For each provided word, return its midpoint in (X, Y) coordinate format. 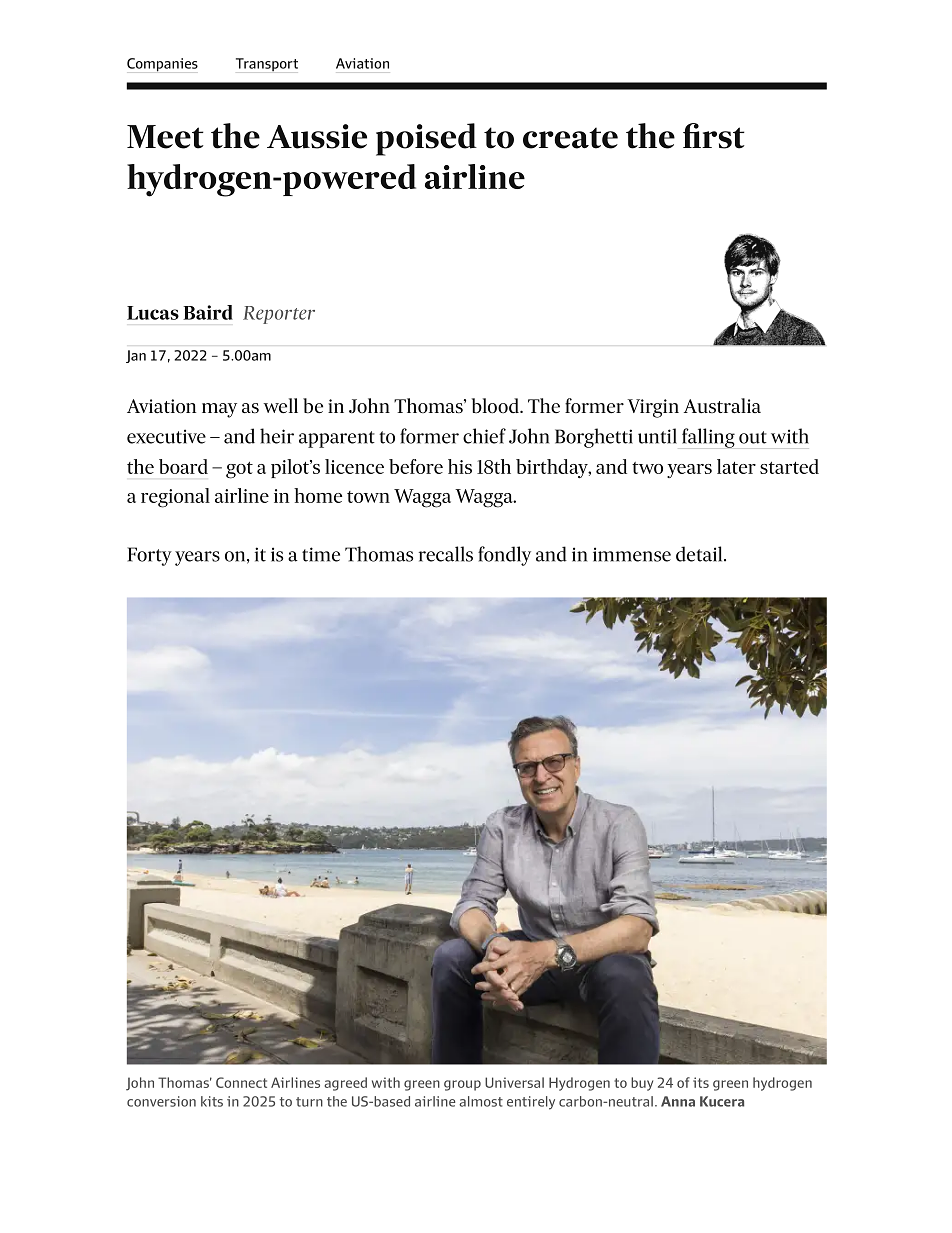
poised (426, 139)
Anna (678, 1101)
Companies (162, 65)
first (714, 136)
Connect (241, 1082)
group (462, 1085)
